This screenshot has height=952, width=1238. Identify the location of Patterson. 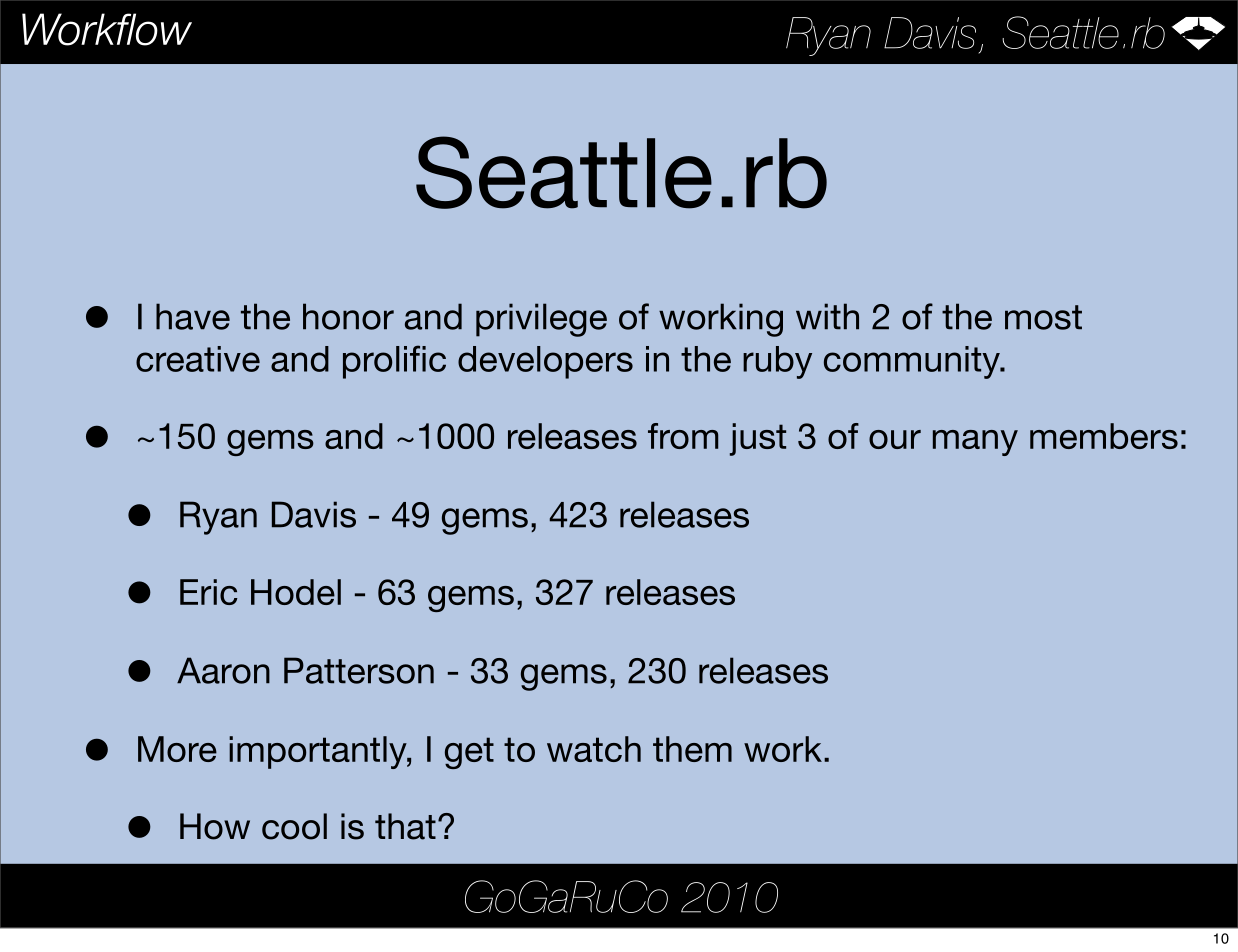
(359, 670).
